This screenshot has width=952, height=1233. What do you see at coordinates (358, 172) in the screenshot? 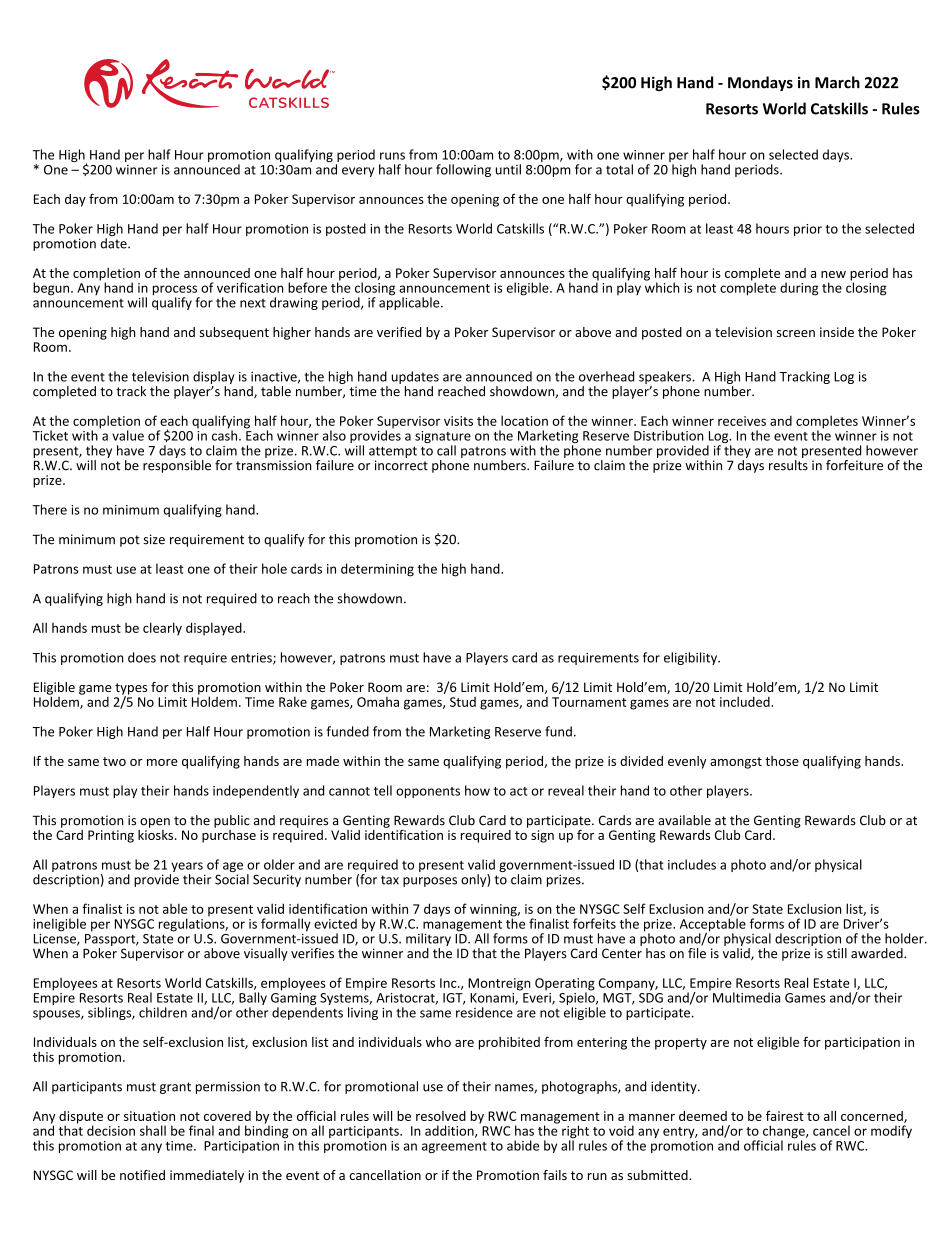
I see `every` at bounding box center [358, 172].
